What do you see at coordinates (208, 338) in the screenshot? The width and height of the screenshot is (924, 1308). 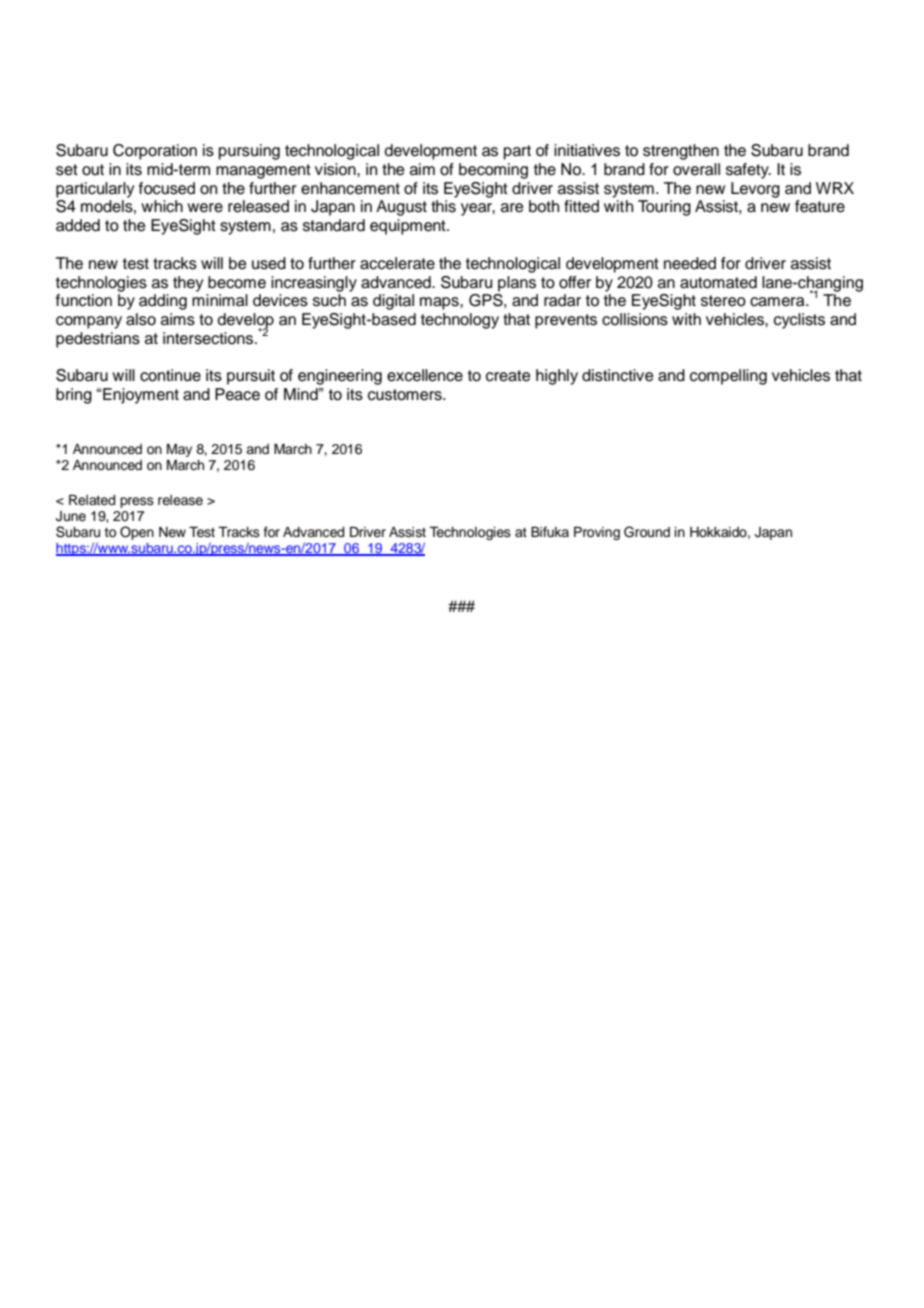 I see `intersections` at bounding box center [208, 338].
